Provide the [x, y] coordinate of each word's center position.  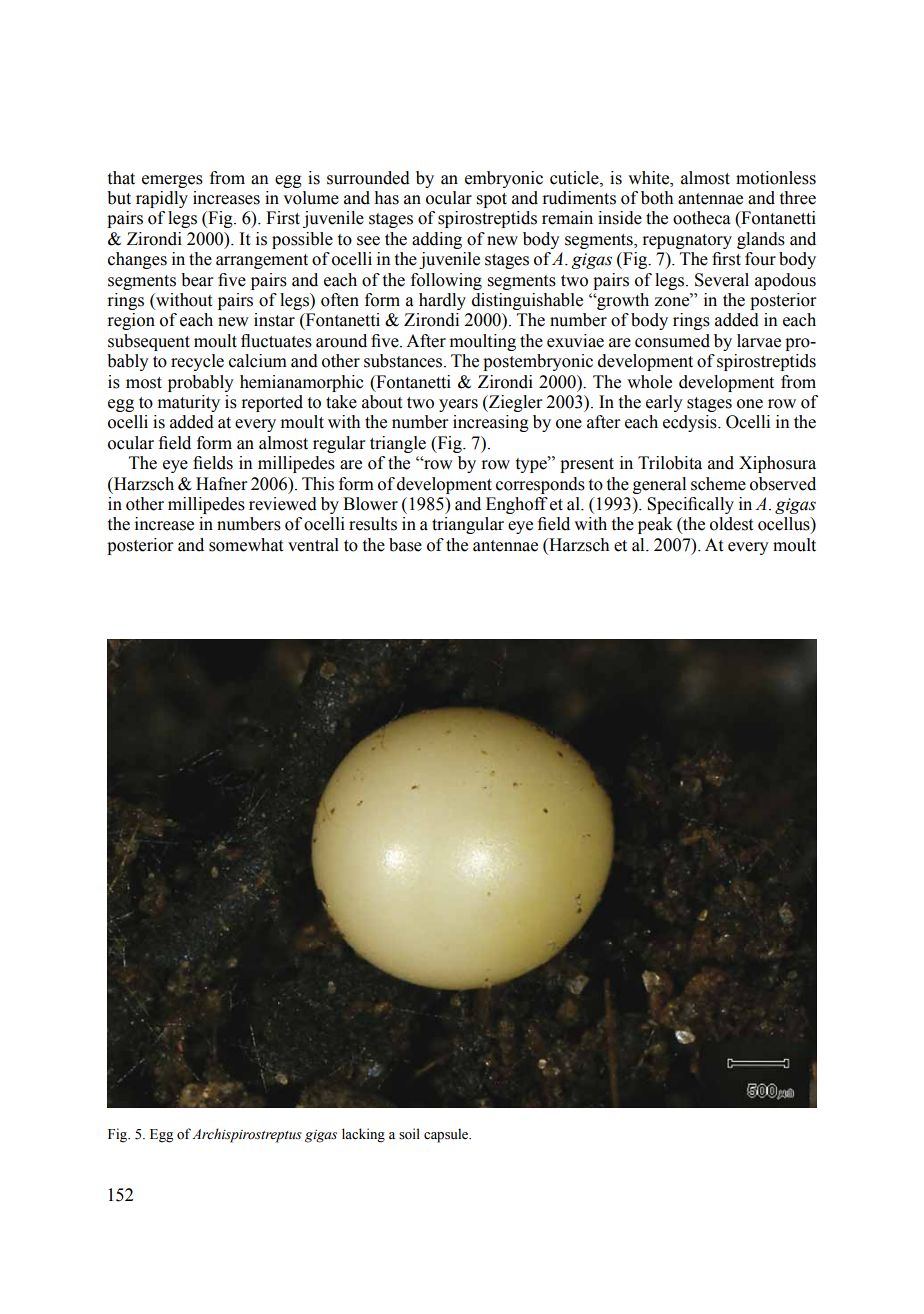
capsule [447, 1135]
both [657, 198]
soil [409, 1134]
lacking [363, 1135]
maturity [189, 403]
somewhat [246, 545]
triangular [468, 525]
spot [492, 200]
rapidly [162, 199]
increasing [491, 423]
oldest [731, 524]
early [664, 403]
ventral [313, 545]
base [405, 545]
